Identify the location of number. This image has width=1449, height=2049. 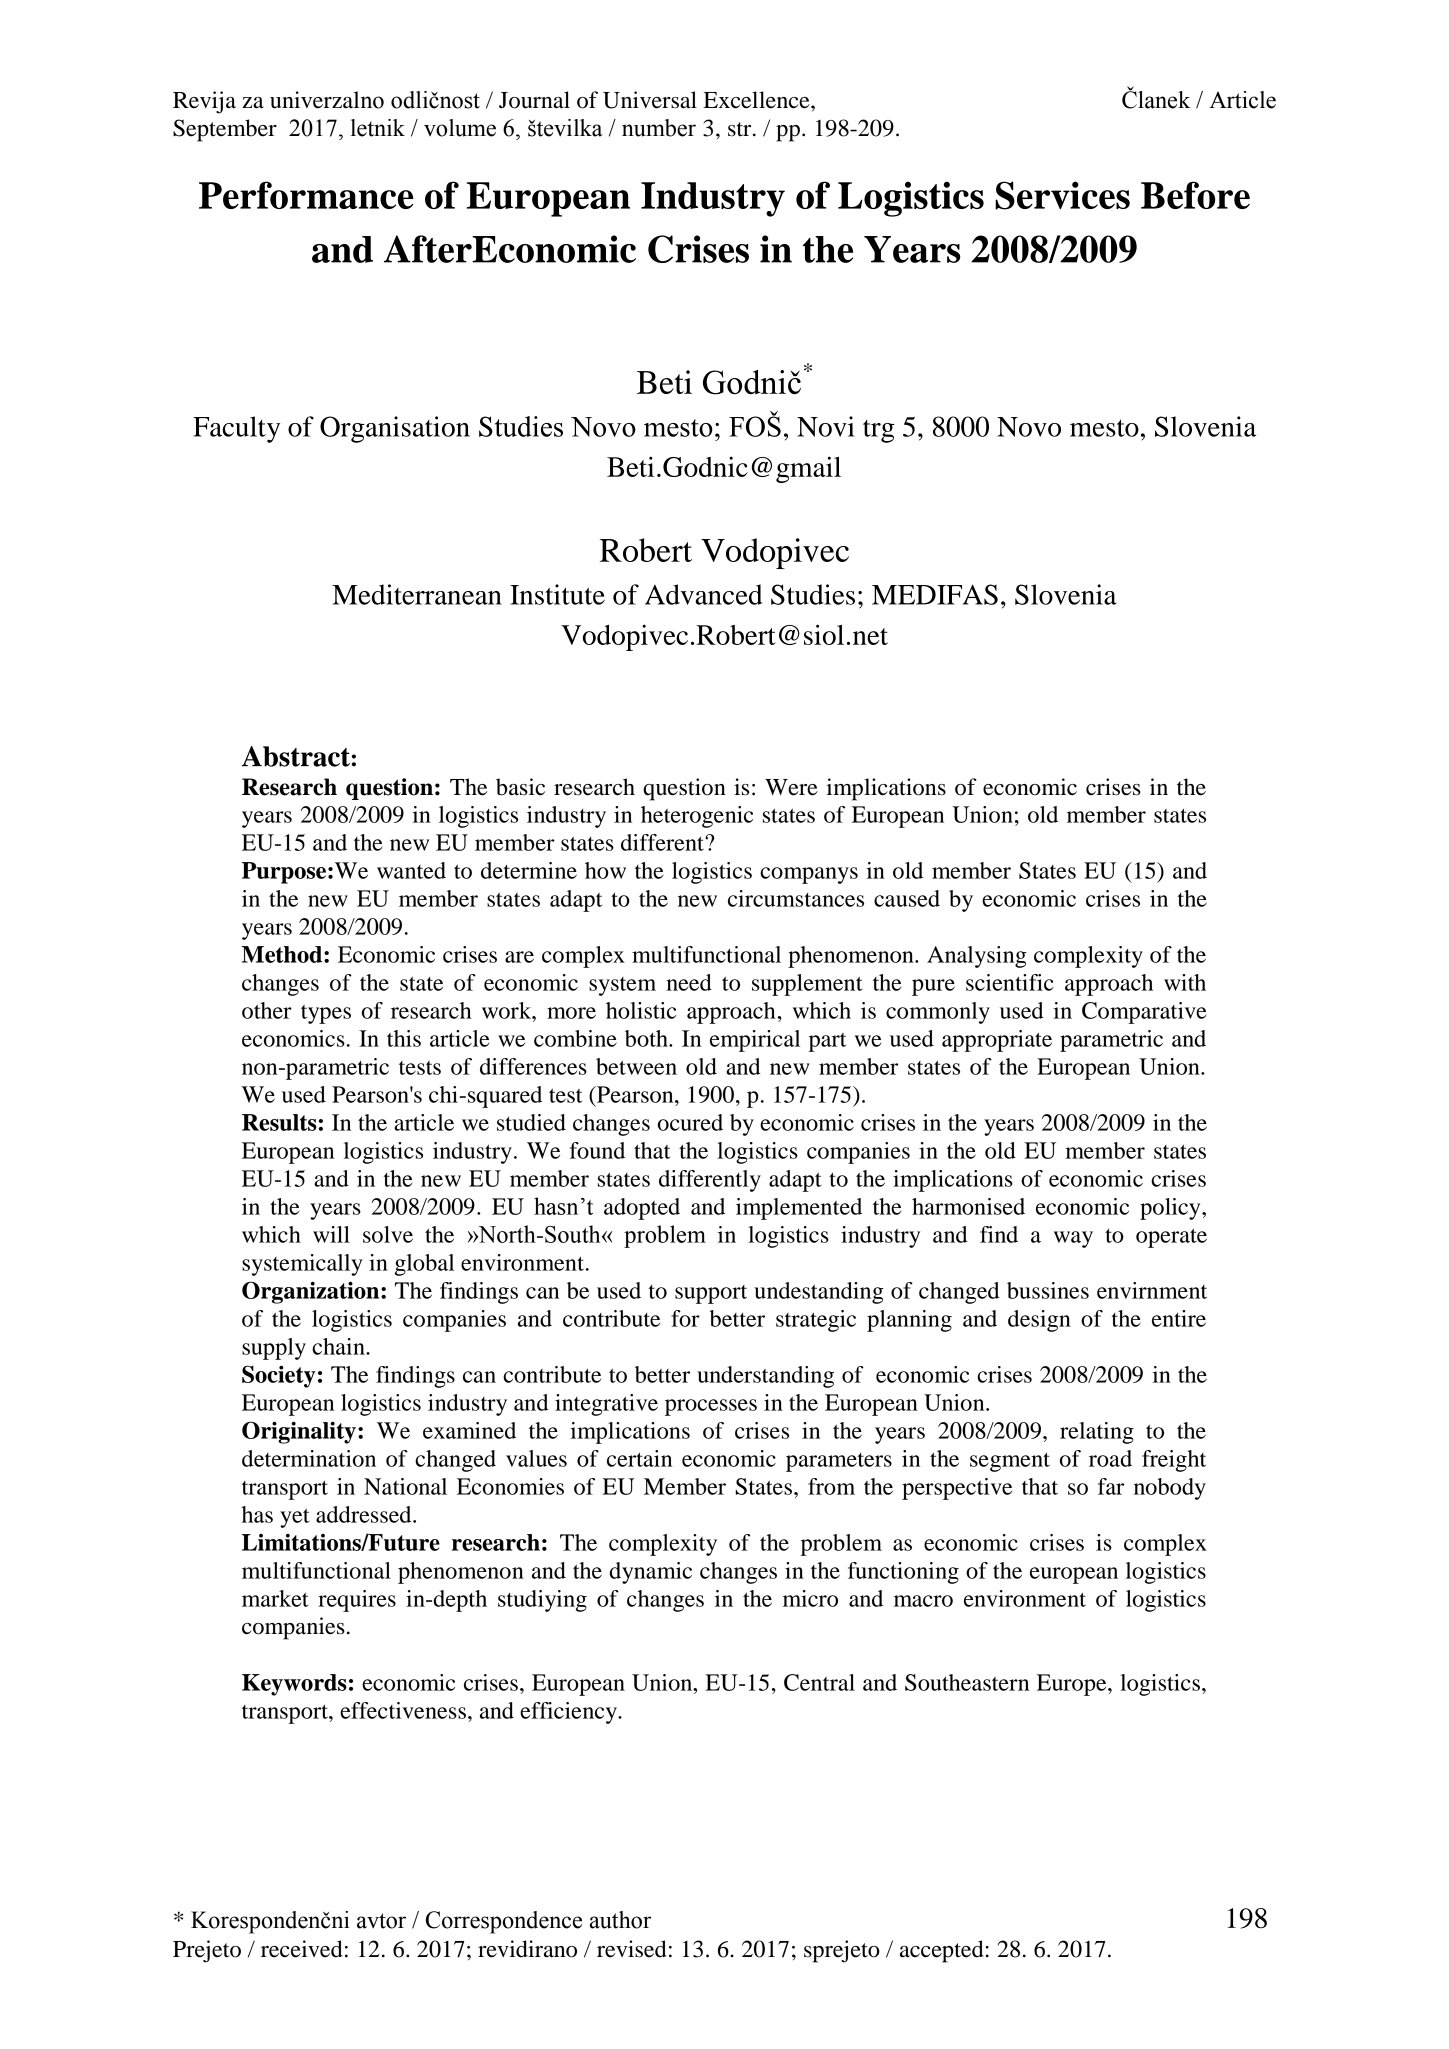
(659, 128).
